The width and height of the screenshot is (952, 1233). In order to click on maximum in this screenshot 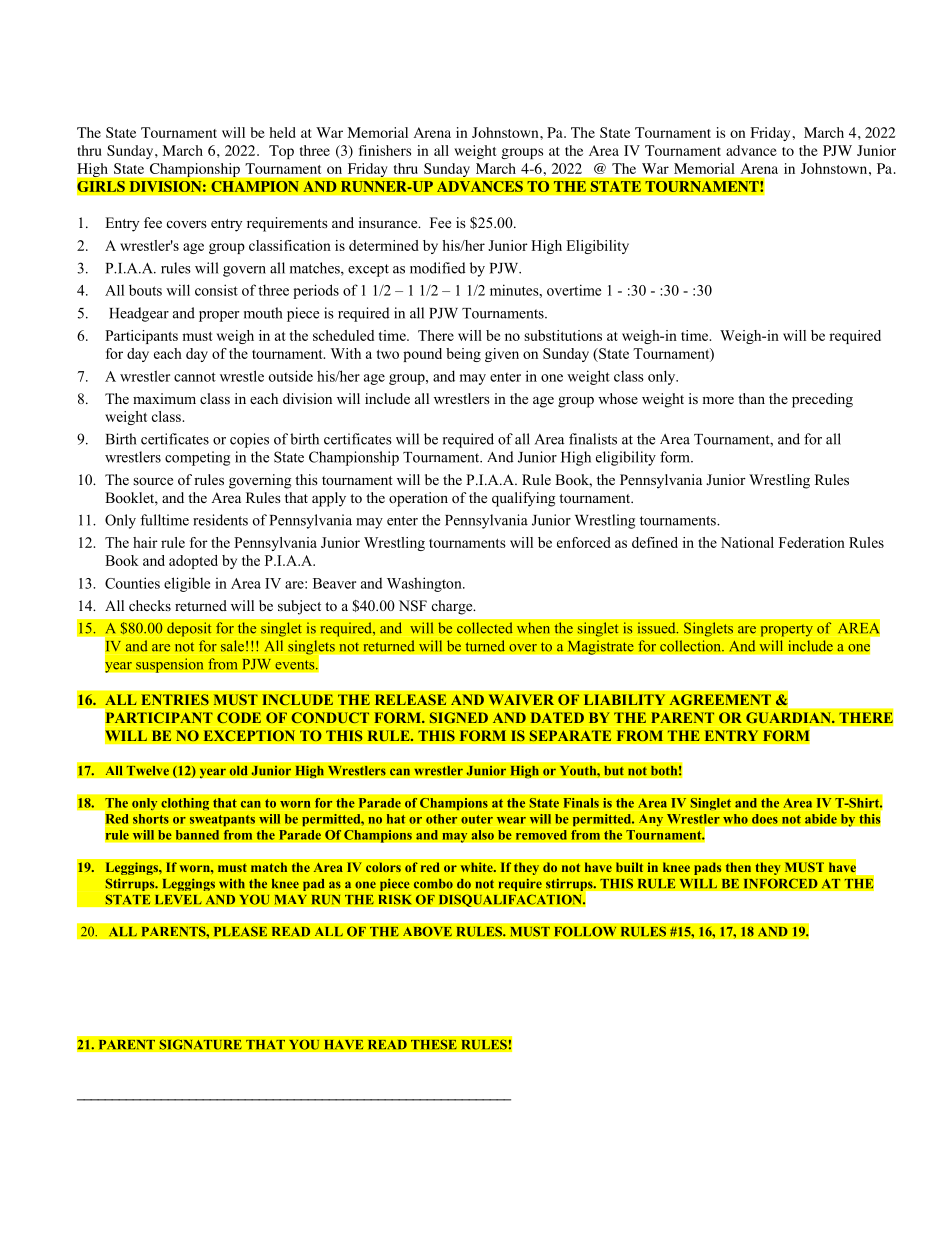, I will do `click(164, 398)`.
